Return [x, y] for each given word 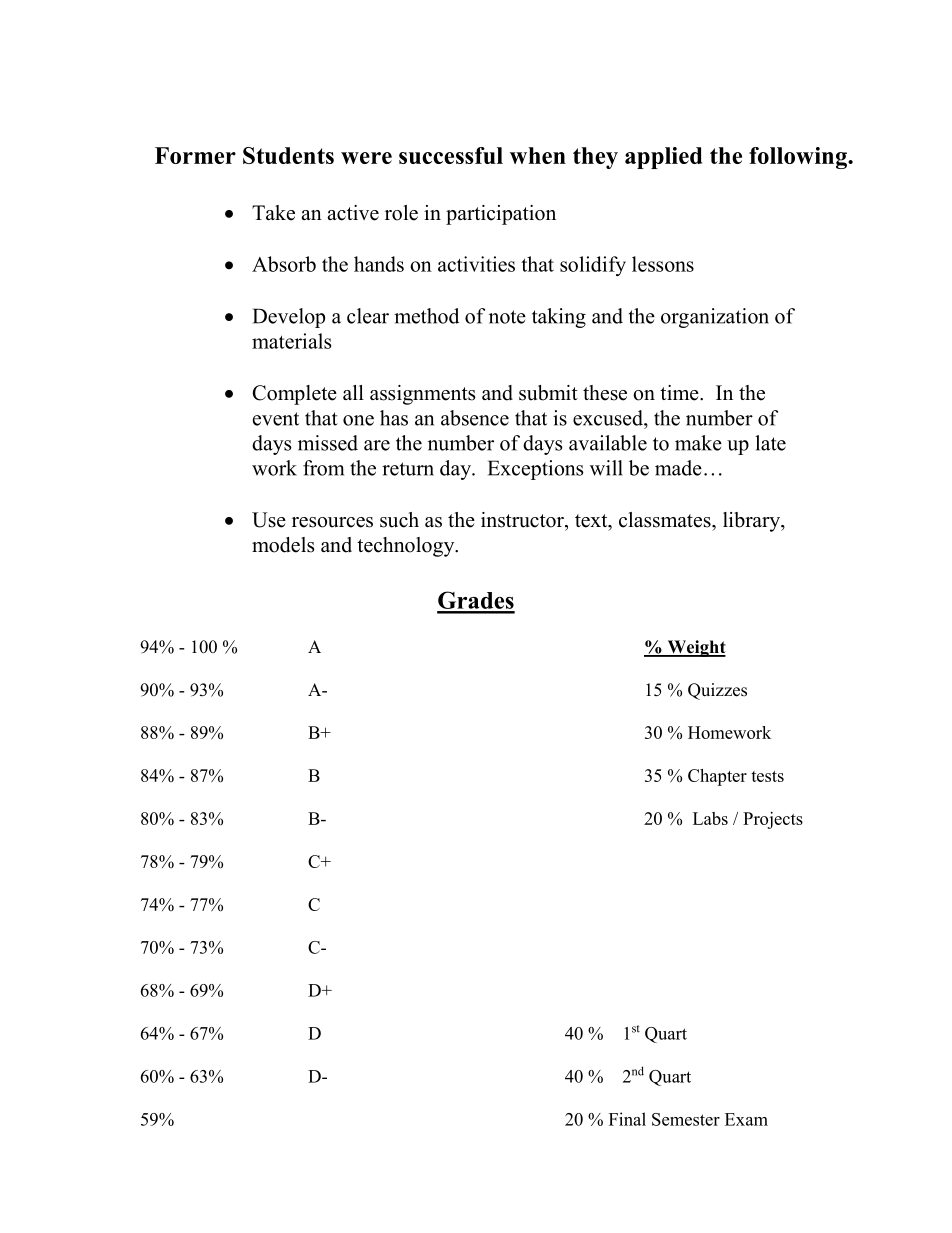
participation [501, 215]
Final [627, 1119]
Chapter [717, 777]
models [283, 545]
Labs [710, 818]
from [323, 468]
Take [273, 213]
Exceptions [536, 470]
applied [663, 158]
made [678, 468]
